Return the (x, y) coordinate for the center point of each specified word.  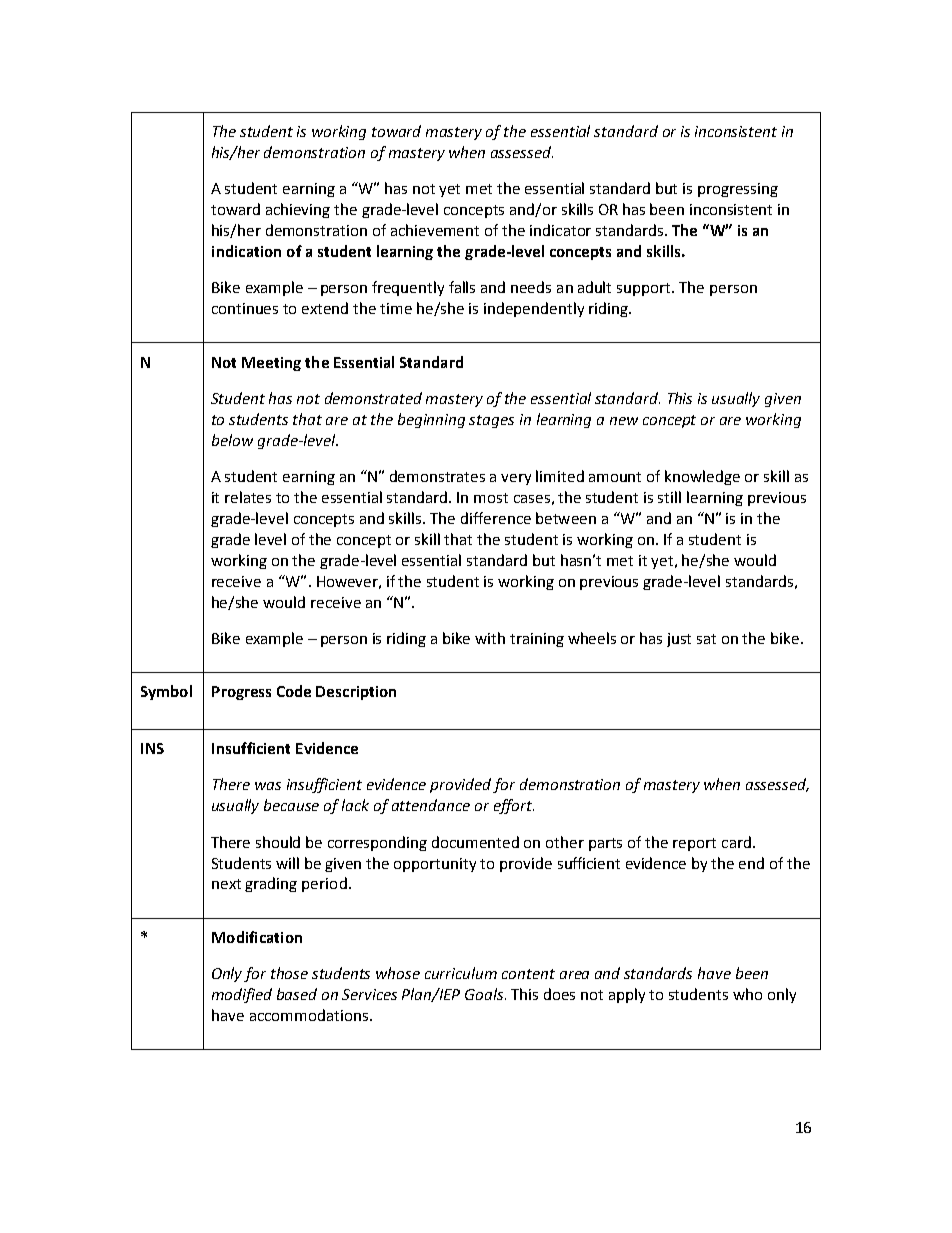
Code (294, 691)
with (490, 638)
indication (246, 251)
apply (627, 995)
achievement (435, 230)
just (679, 640)
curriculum (461, 973)
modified (242, 995)
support (645, 289)
